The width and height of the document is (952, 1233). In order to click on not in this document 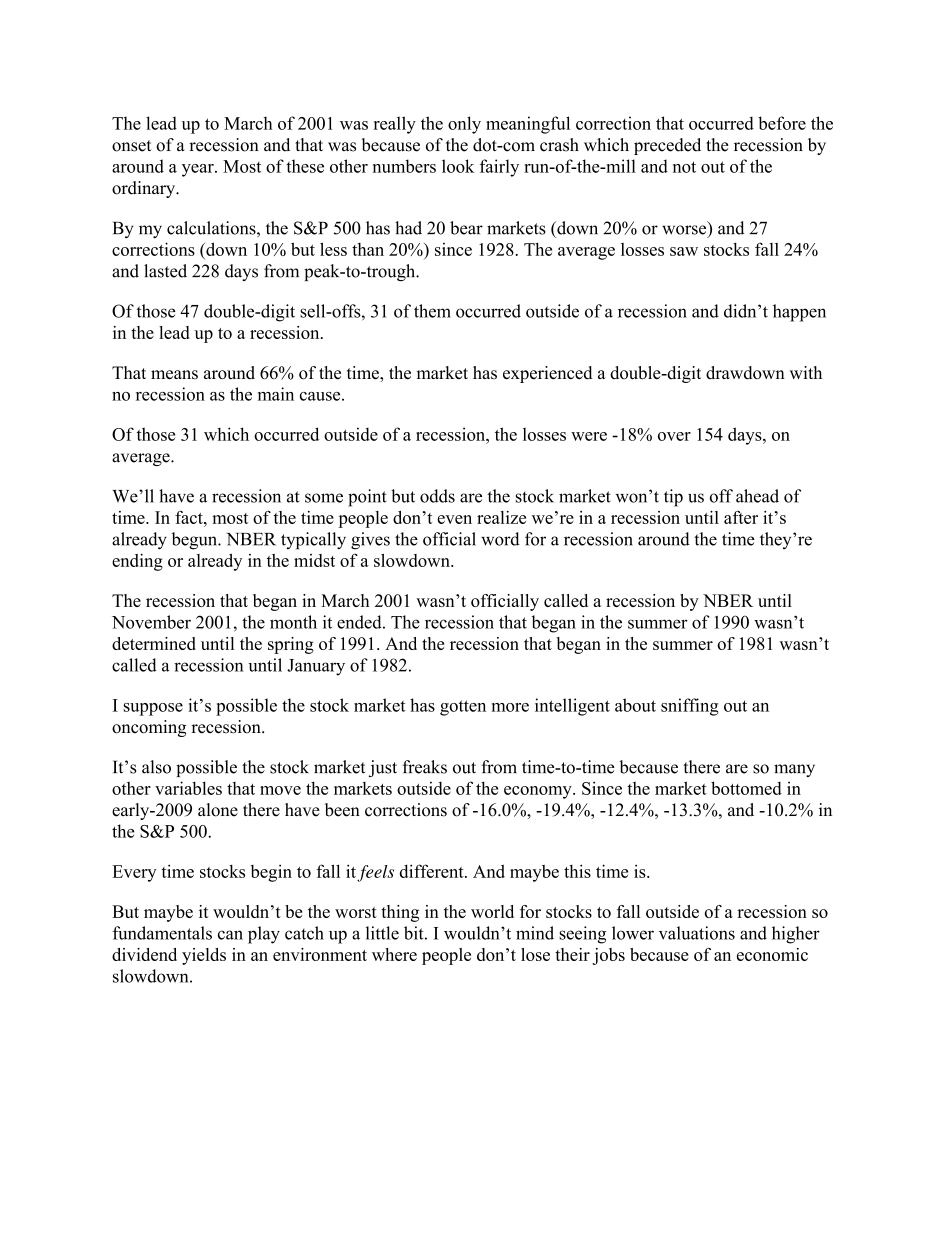, I will do `click(684, 167)`.
